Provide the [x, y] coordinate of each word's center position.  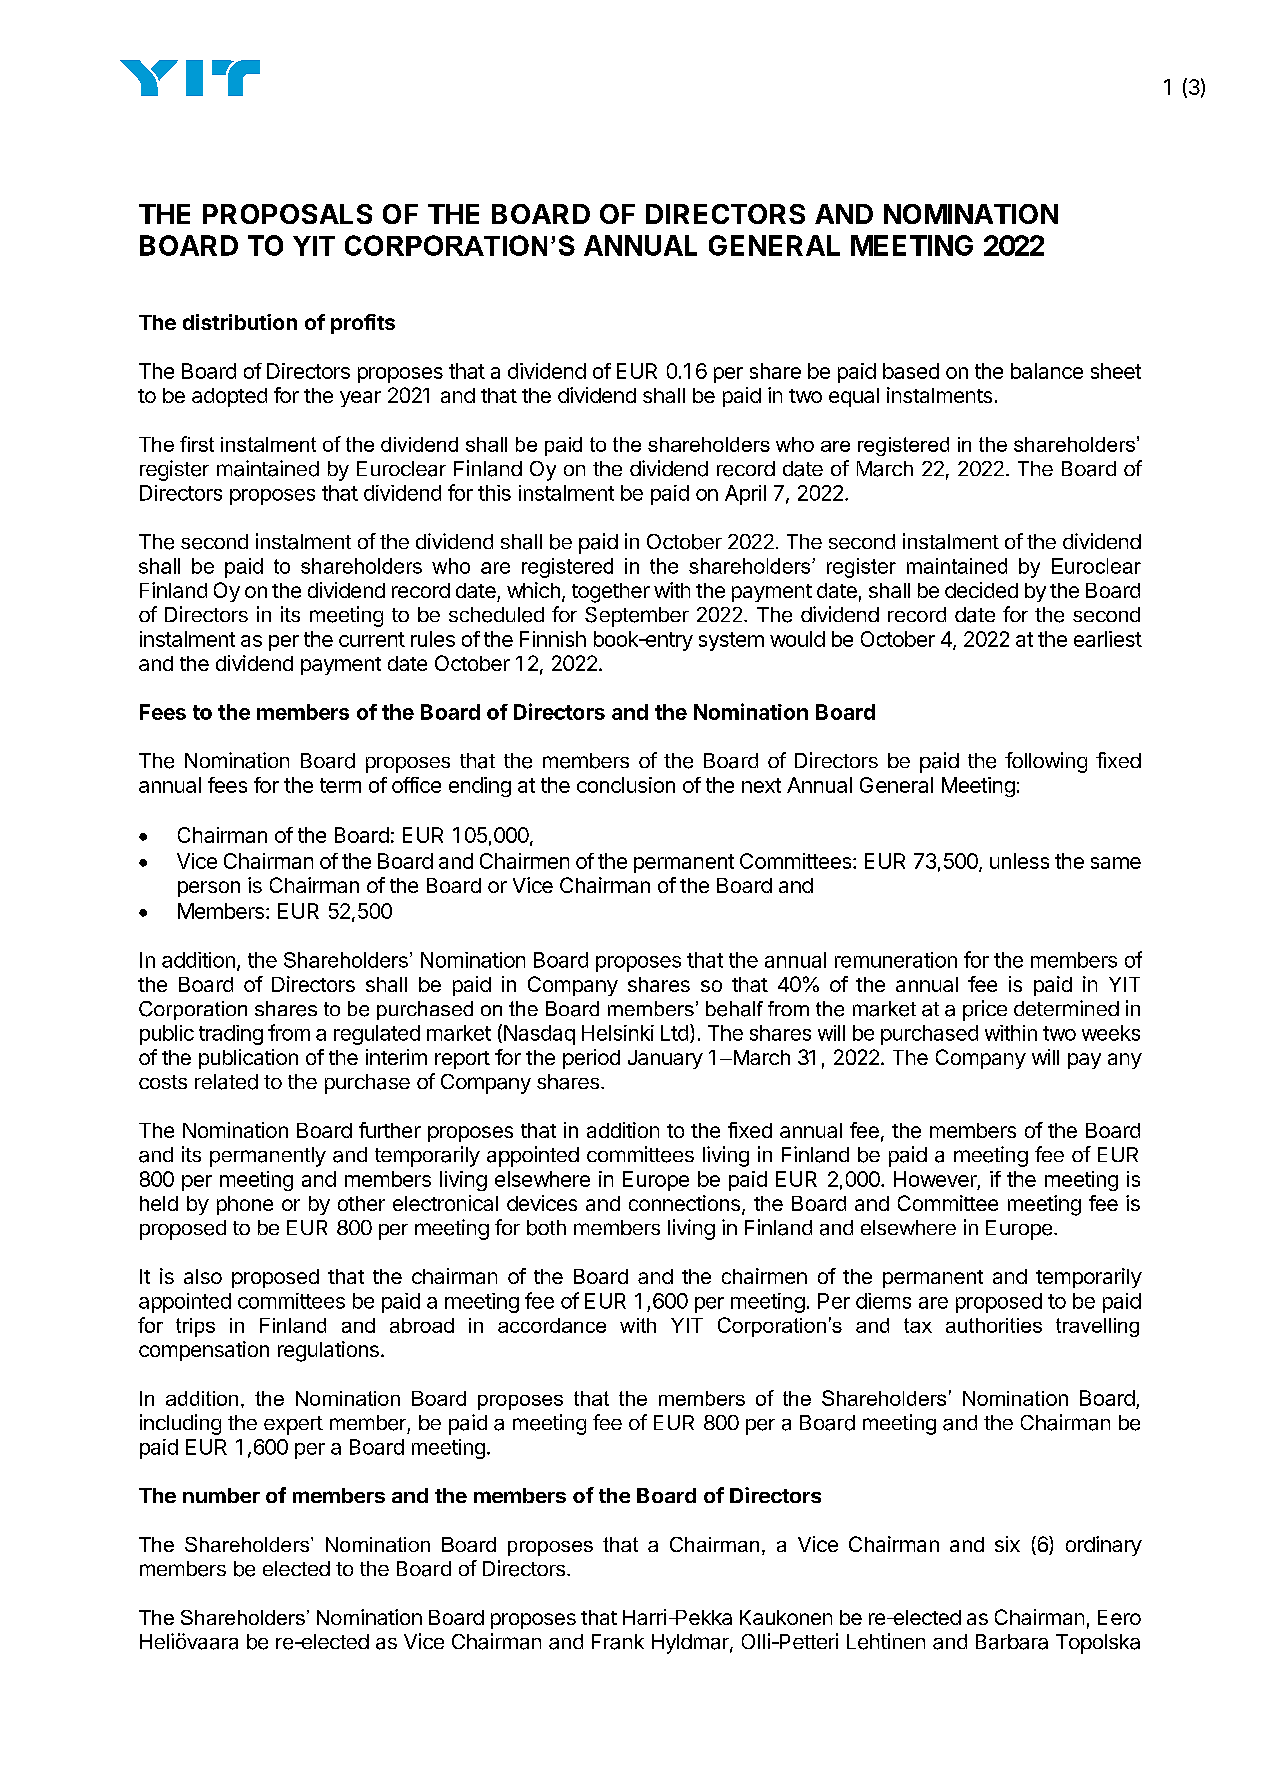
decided [981, 590]
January [665, 1059]
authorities [994, 1325]
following [1046, 762]
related [226, 1082]
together [611, 593]
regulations [328, 1351]
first [197, 444]
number [221, 1495]
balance [1047, 371]
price [985, 1010]
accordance [552, 1325]
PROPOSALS [287, 214]
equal [854, 397]
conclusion [626, 785]
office [416, 785]
